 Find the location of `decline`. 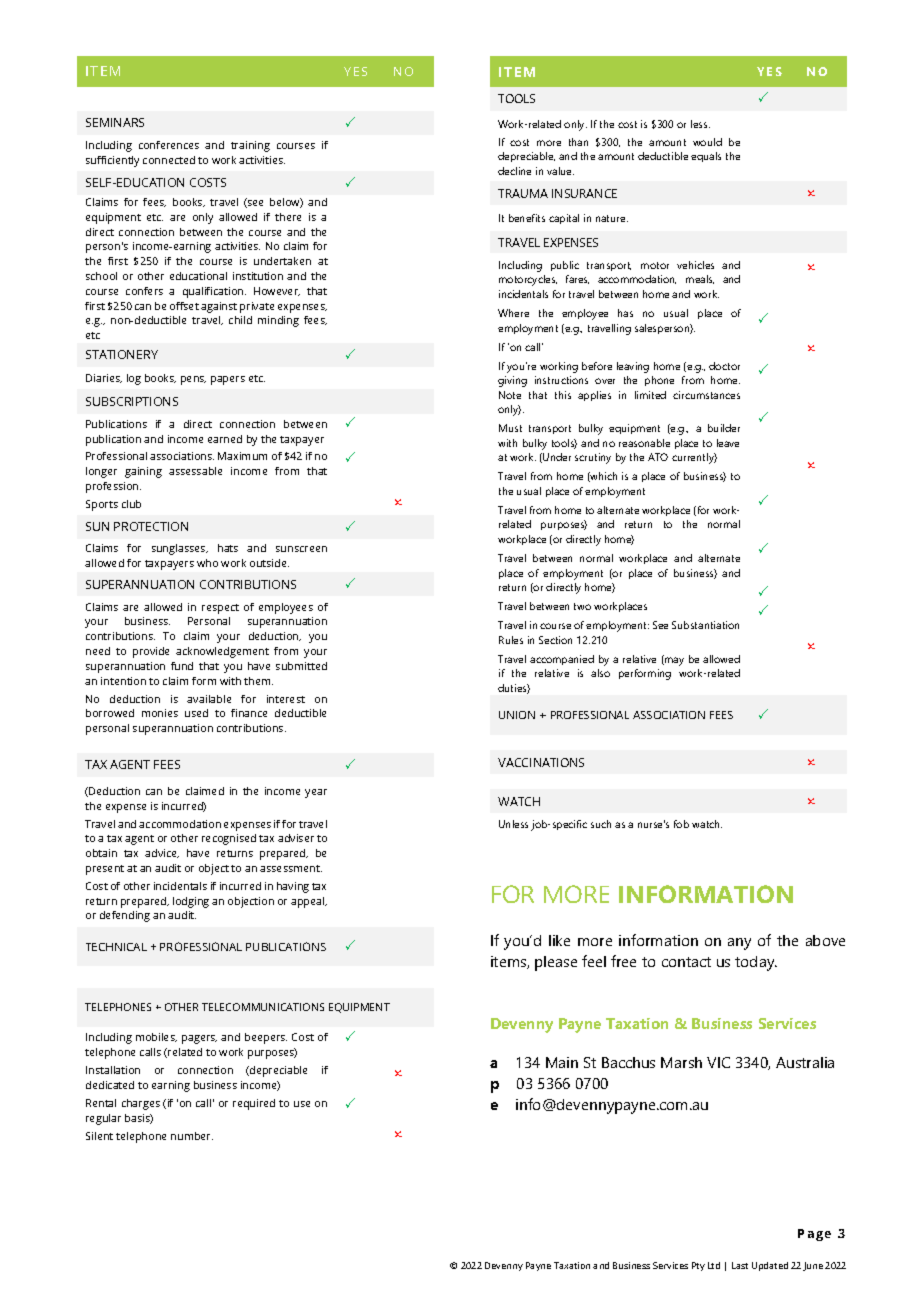

decline is located at coordinates (514, 171).
